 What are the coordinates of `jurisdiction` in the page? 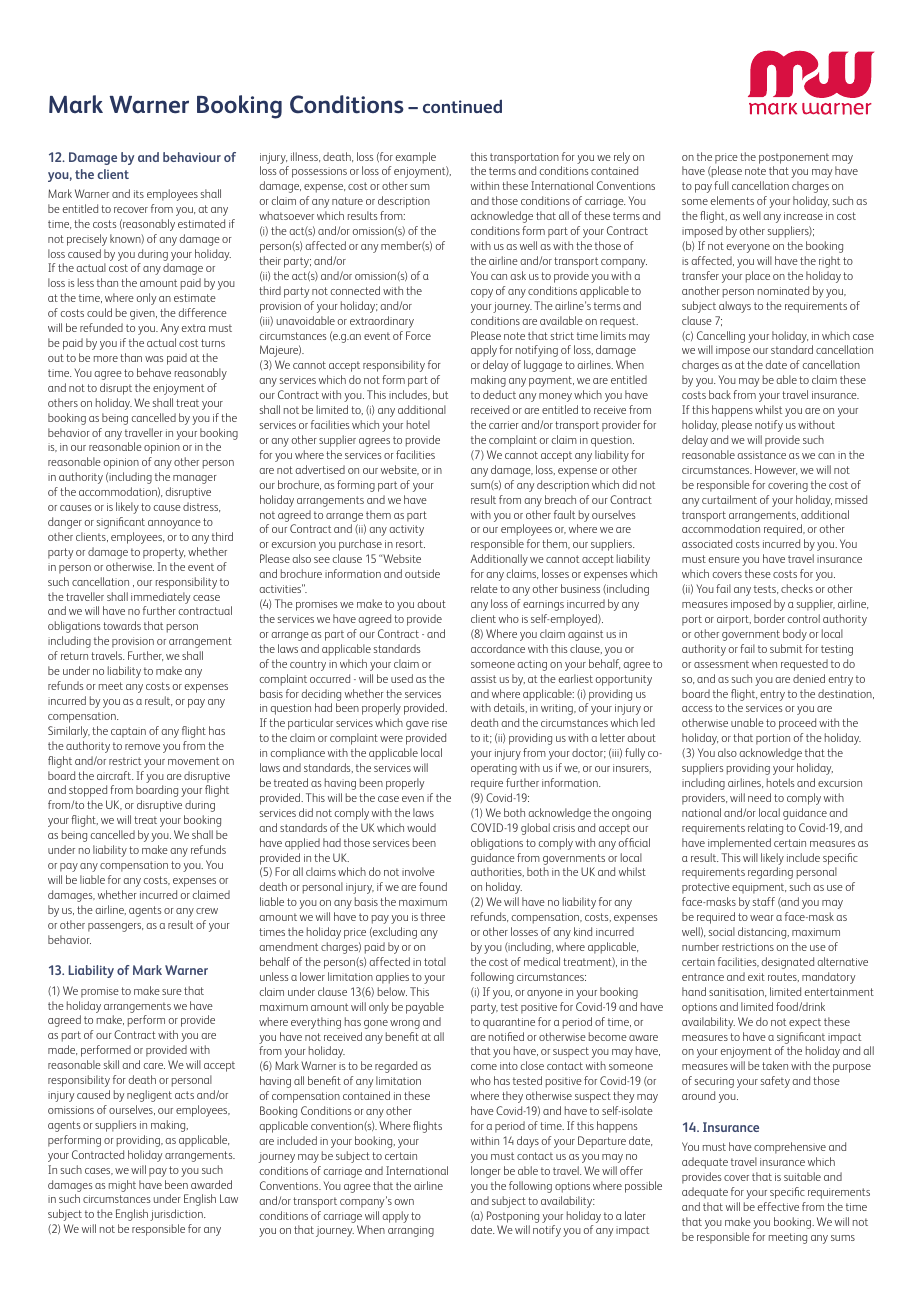 It's located at (177, 1215).
